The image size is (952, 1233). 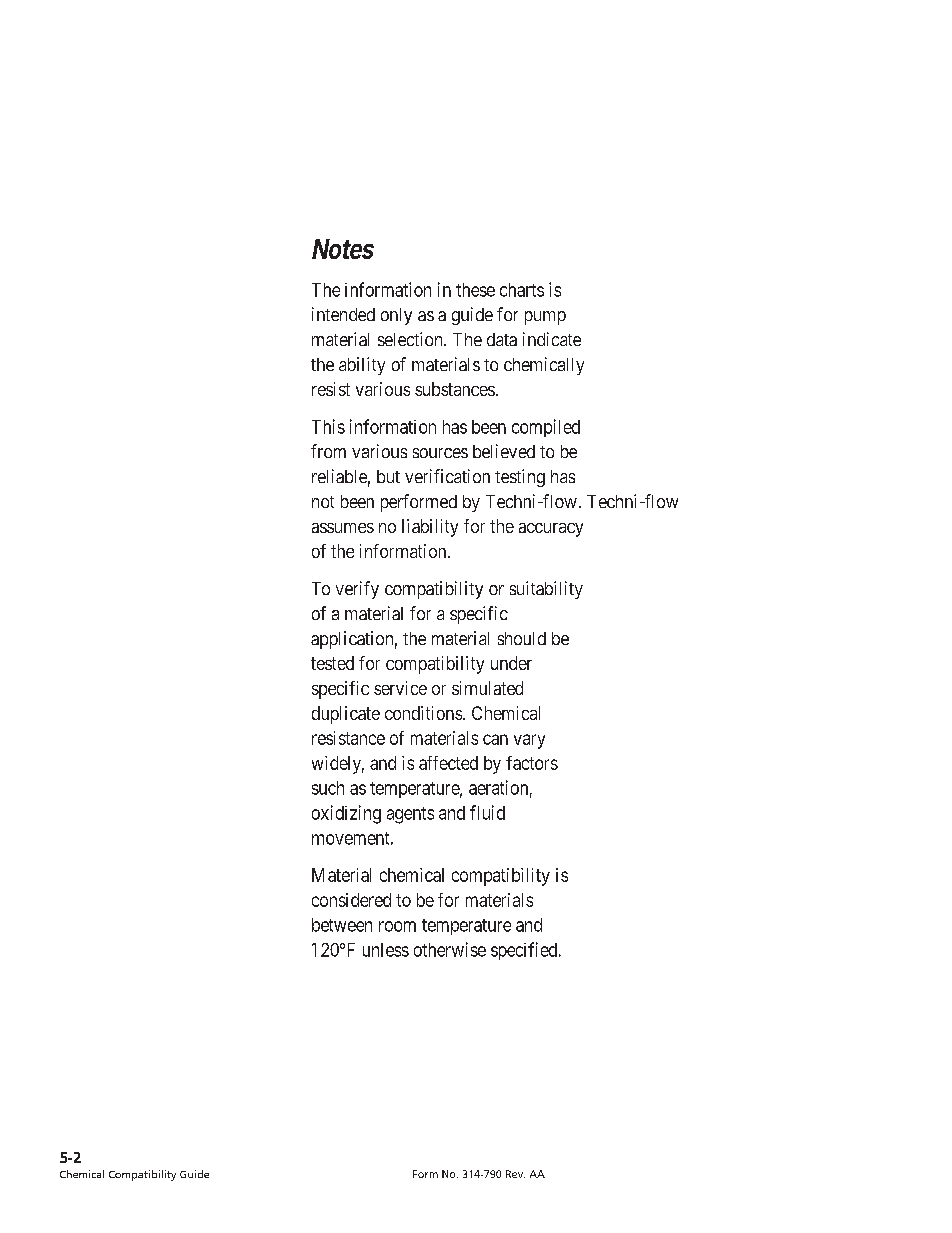 I want to click on unless, so click(x=386, y=950).
